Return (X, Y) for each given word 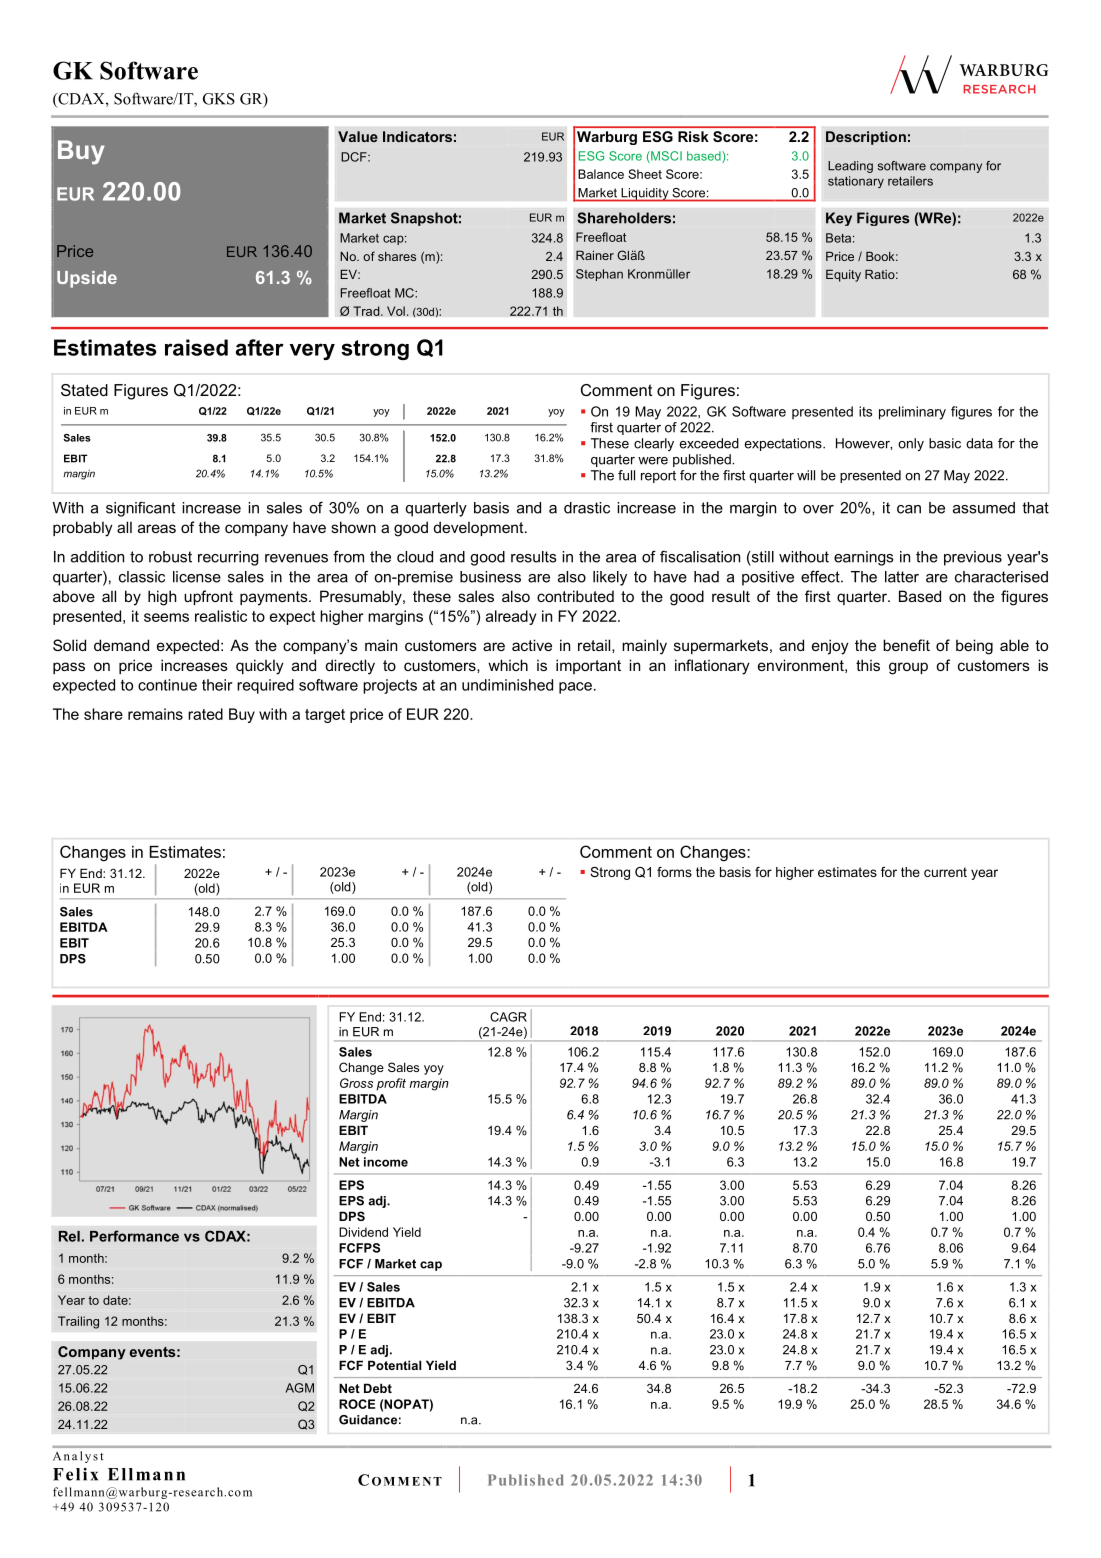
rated (205, 714)
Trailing (78, 1322)
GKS (219, 99)
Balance (601, 174)
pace (575, 688)
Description (866, 138)
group (908, 668)
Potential (394, 1365)
